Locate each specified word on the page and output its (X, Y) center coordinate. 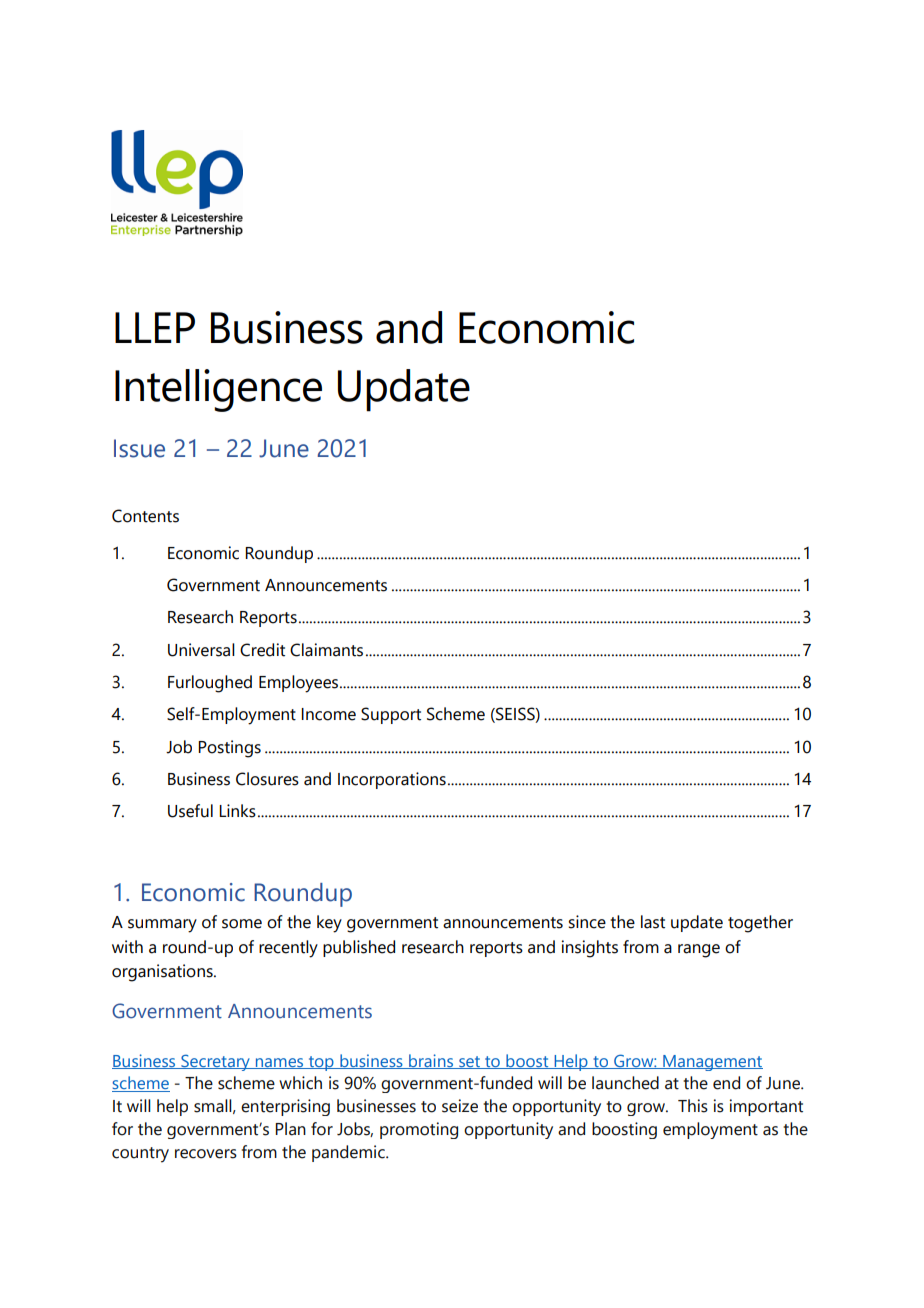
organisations (163, 973)
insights (590, 949)
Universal (201, 650)
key (329, 924)
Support (391, 715)
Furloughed (210, 684)
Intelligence (218, 390)
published (359, 948)
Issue (139, 448)
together (760, 924)
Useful (190, 811)
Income (328, 714)
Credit (262, 650)
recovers (206, 1154)
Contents (145, 516)
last (653, 922)
